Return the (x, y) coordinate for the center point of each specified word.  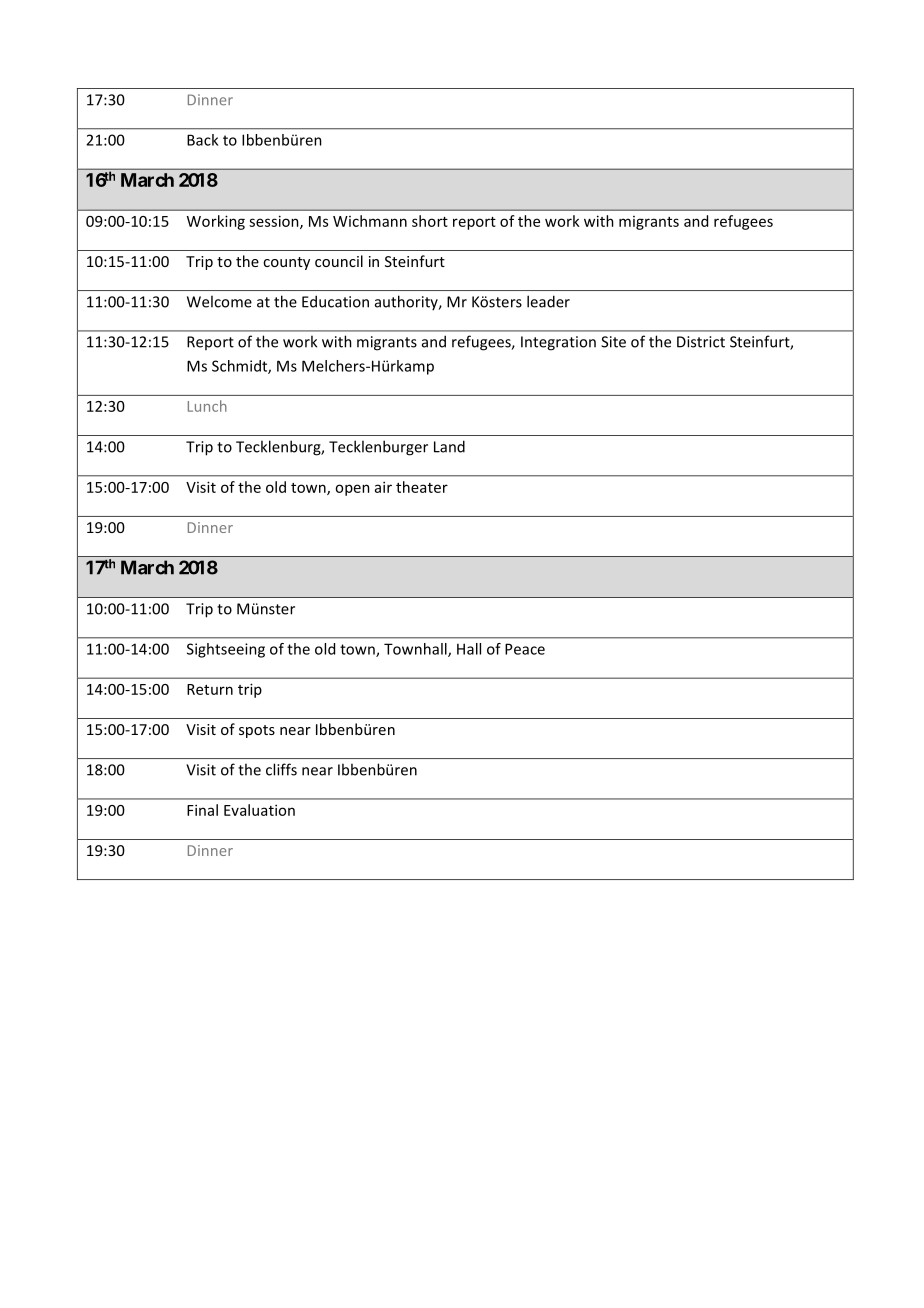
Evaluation (259, 810)
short (430, 221)
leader (548, 301)
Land (449, 446)
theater (422, 487)
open (352, 490)
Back (202, 140)
